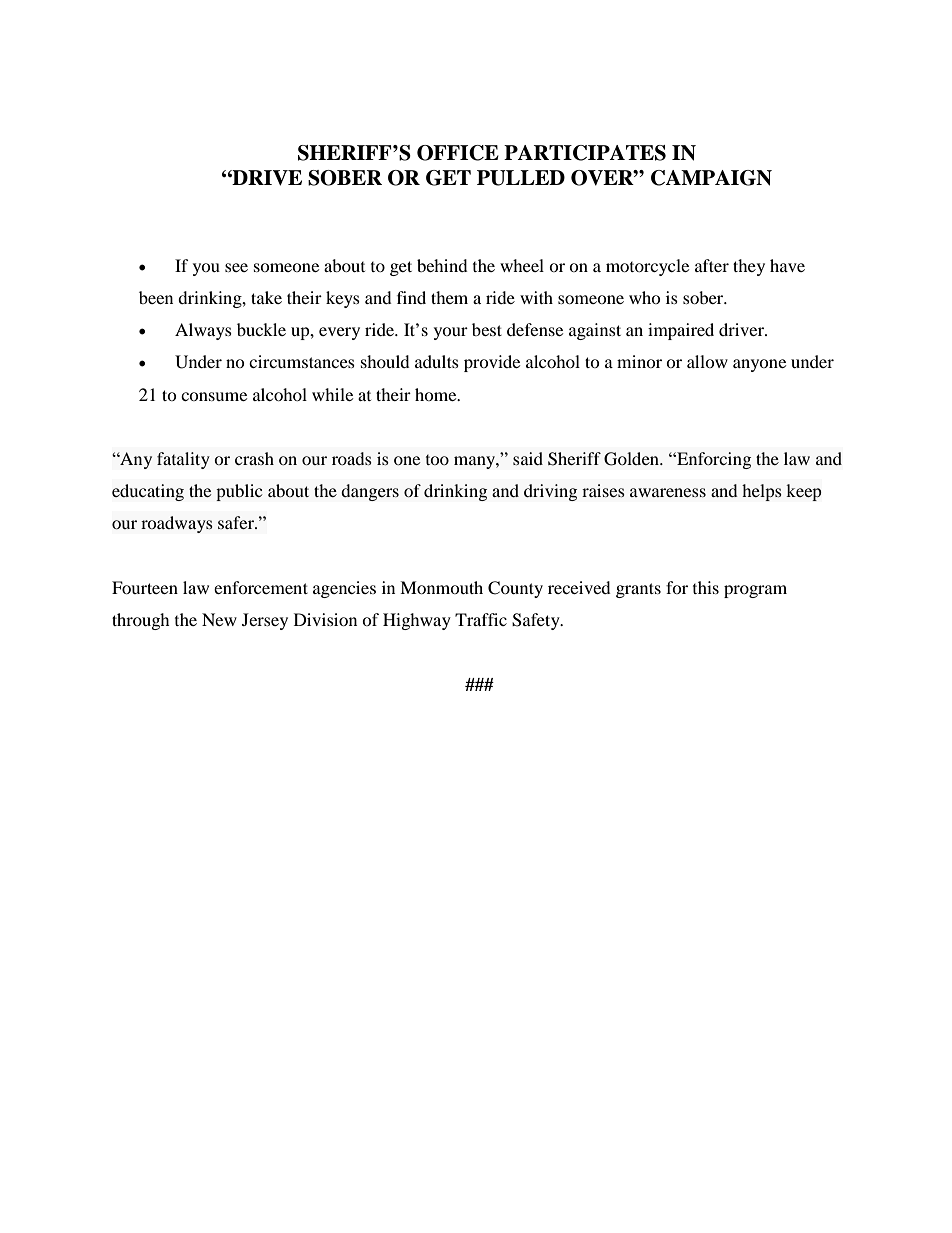 This page has height=1233, width=952. What do you see at coordinates (487, 329) in the page?
I see `best` at bounding box center [487, 329].
